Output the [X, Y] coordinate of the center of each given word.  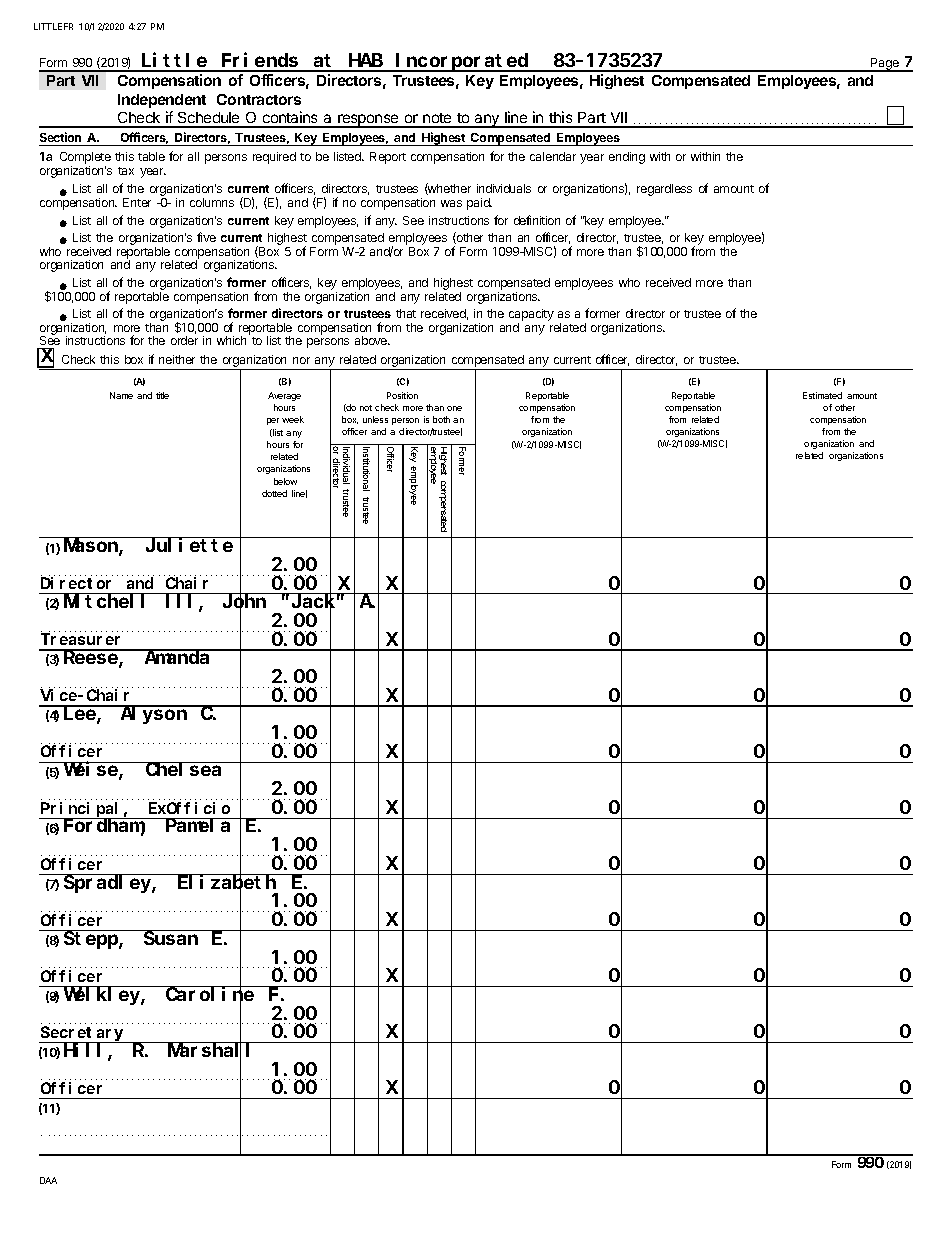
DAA [48, 1180]
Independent [162, 101]
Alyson [154, 715]
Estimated [822, 395]
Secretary [83, 1035]
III [183, 603]
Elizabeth [227, 883]
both [441, 419]
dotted [274, 493]
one [454, 408]
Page [885, 65]
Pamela [199, 825]
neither [177, 359]
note [437, 120]
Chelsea [184, 769]
